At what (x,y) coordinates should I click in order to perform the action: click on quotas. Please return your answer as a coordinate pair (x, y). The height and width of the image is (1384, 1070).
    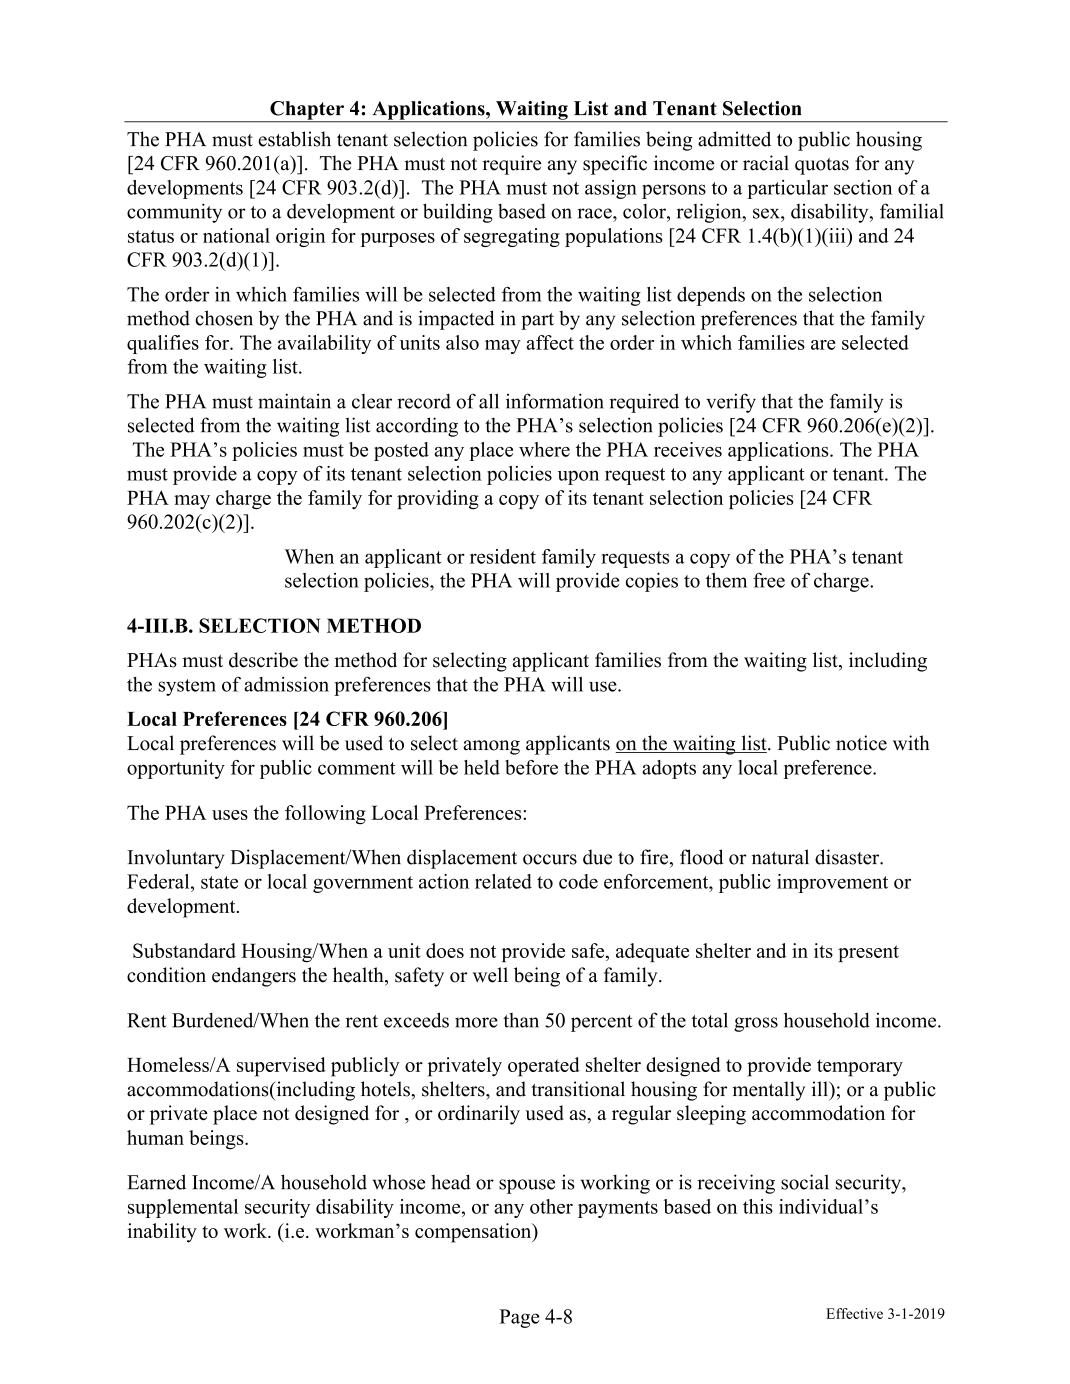
    Looking at the image, I should click on (822, 166).
